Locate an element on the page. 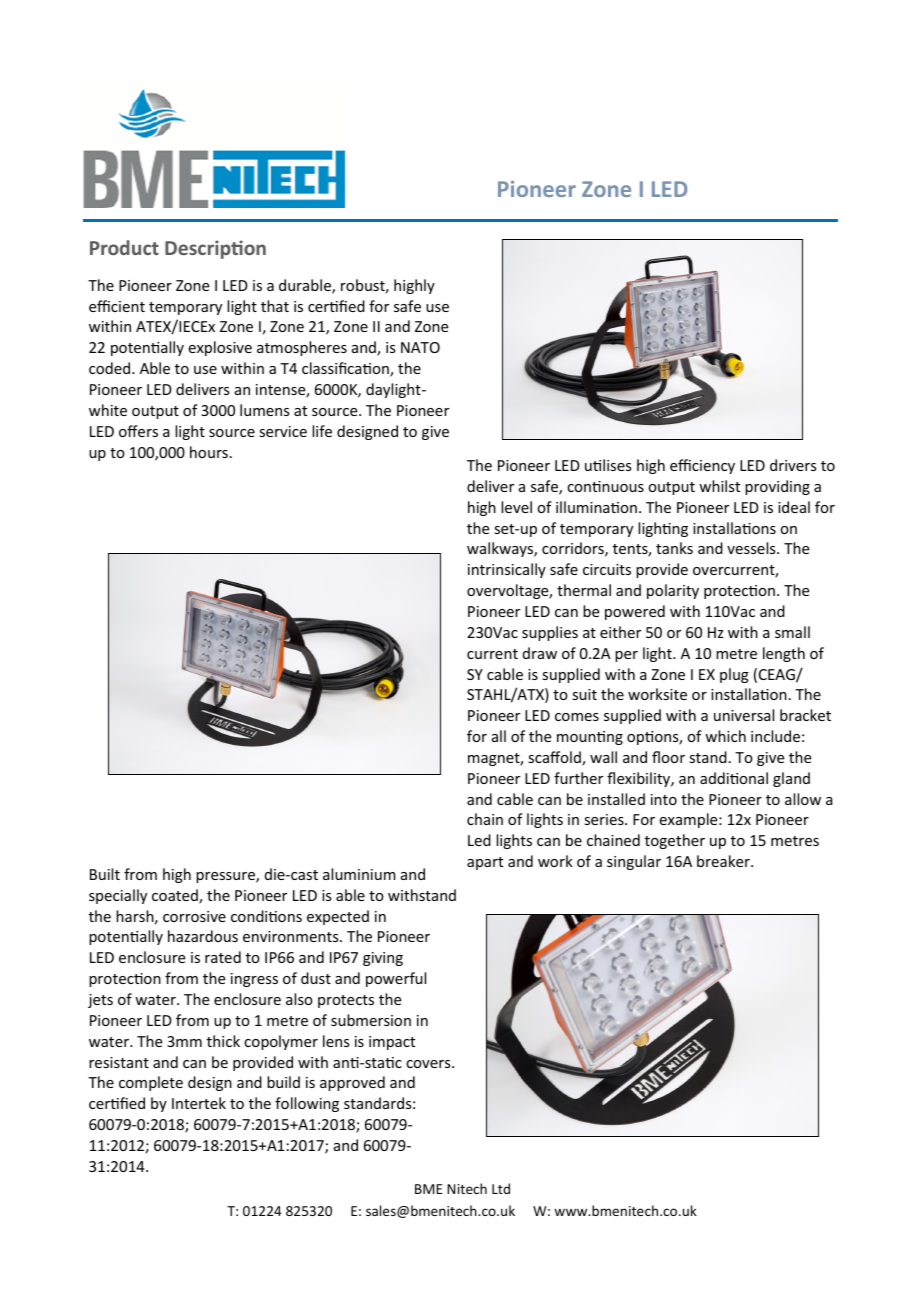 The height and width of the document is (1308, 924). Intertek is located at coordinates (199, 1103).
